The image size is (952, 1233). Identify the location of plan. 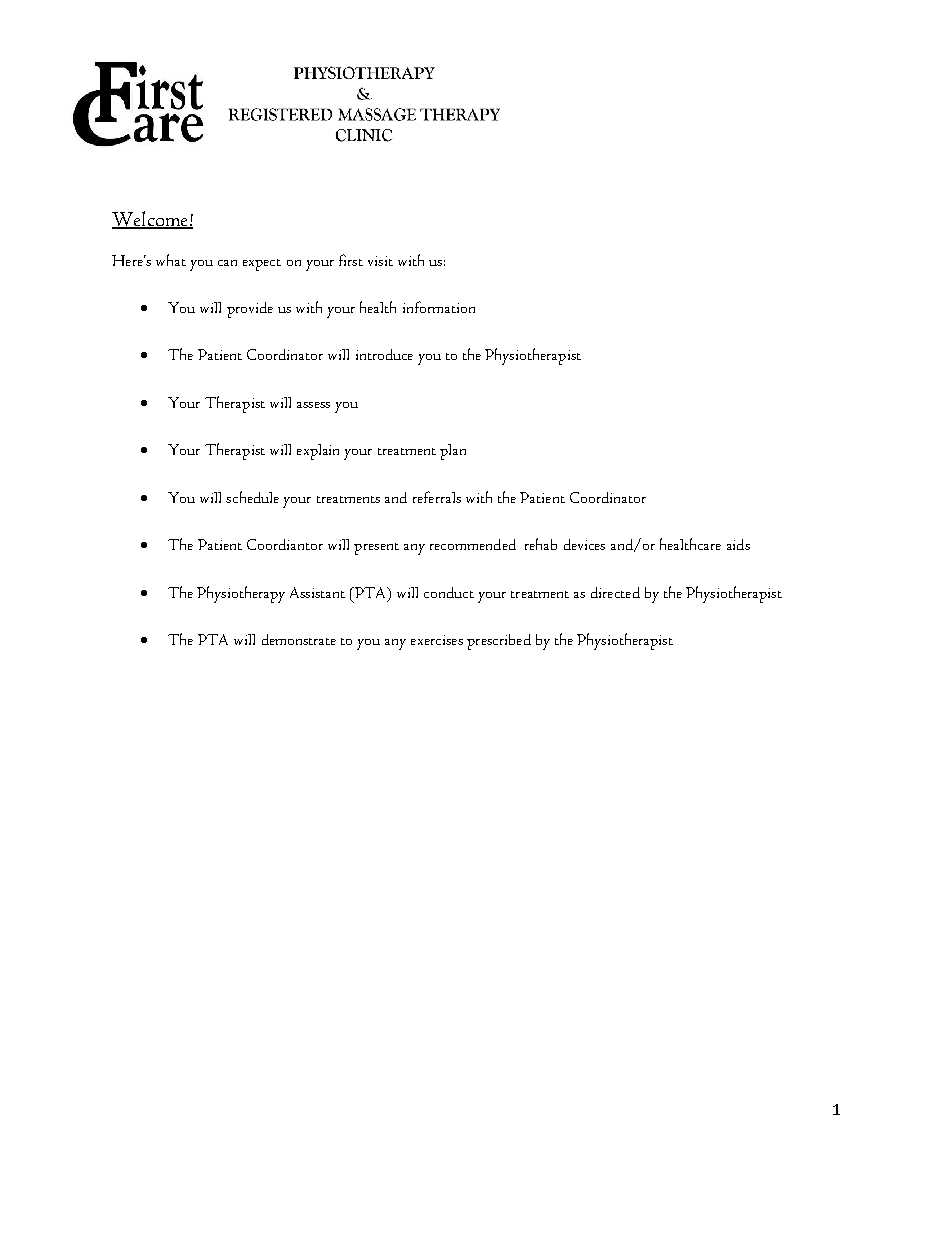
(453, 452).
